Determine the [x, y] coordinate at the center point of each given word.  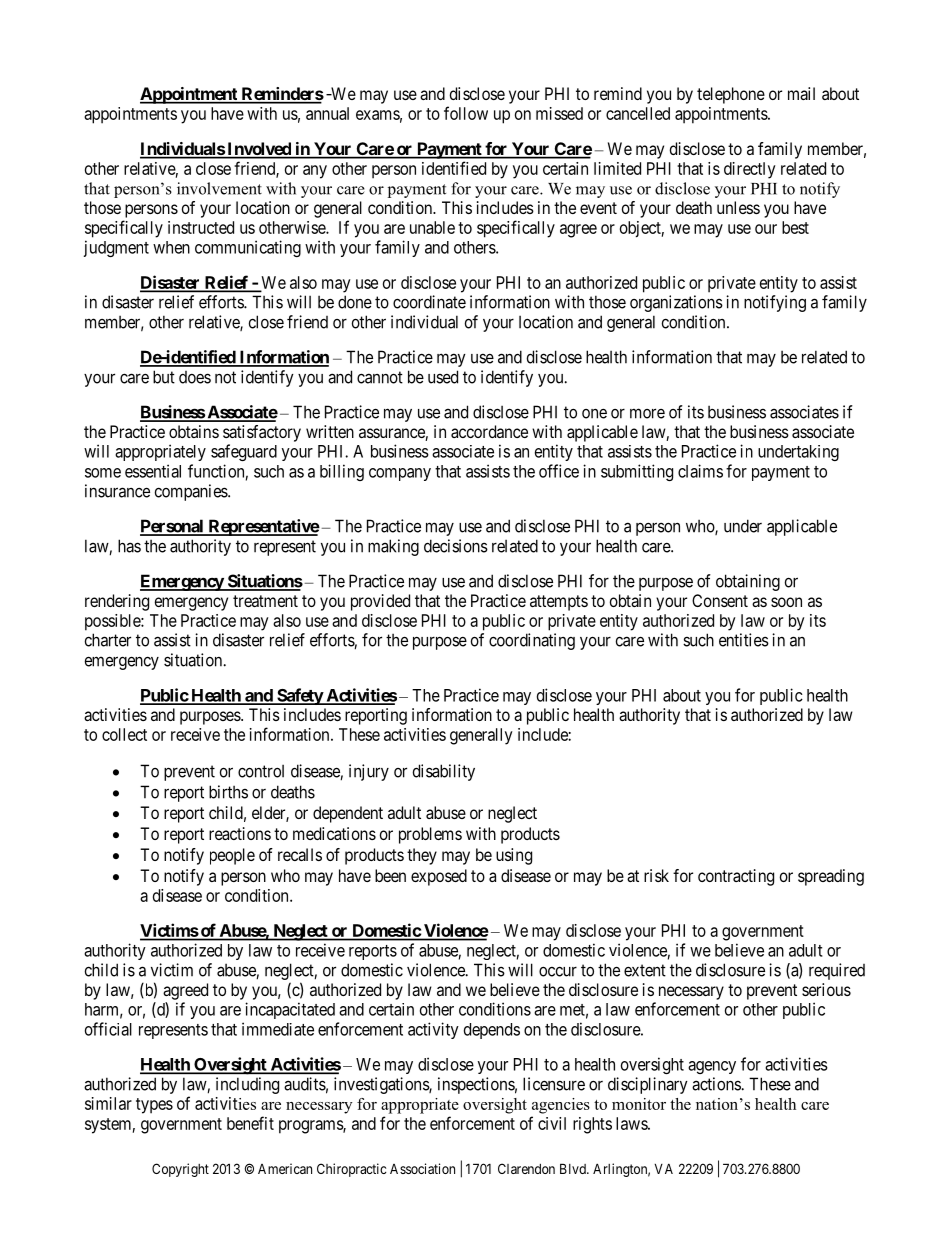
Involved [259, 150]
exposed [439, 877]
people [232, 856]
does [195, 377]
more [647, 413]
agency [712, 1067]
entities [744, 640]
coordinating [532, 641]
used [443, 377]
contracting [736, 877]
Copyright [180, 1170]
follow [466, 113]
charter [108, 640]
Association [422, 1168]
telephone [731, 95]
